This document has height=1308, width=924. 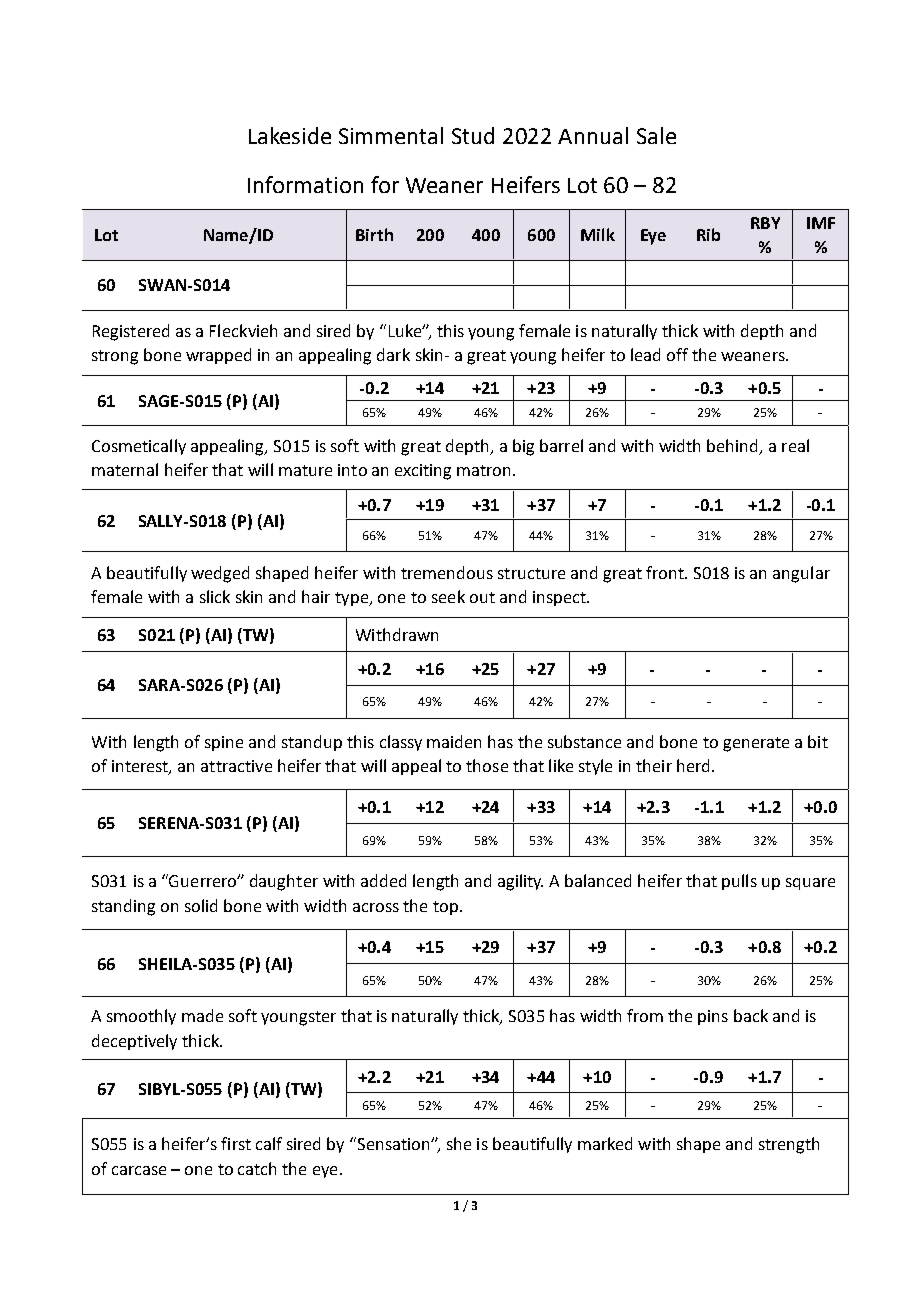 What do you see at coordinates (733, 447) in the document?
I see `behind` at bounding box center [733, 447].
